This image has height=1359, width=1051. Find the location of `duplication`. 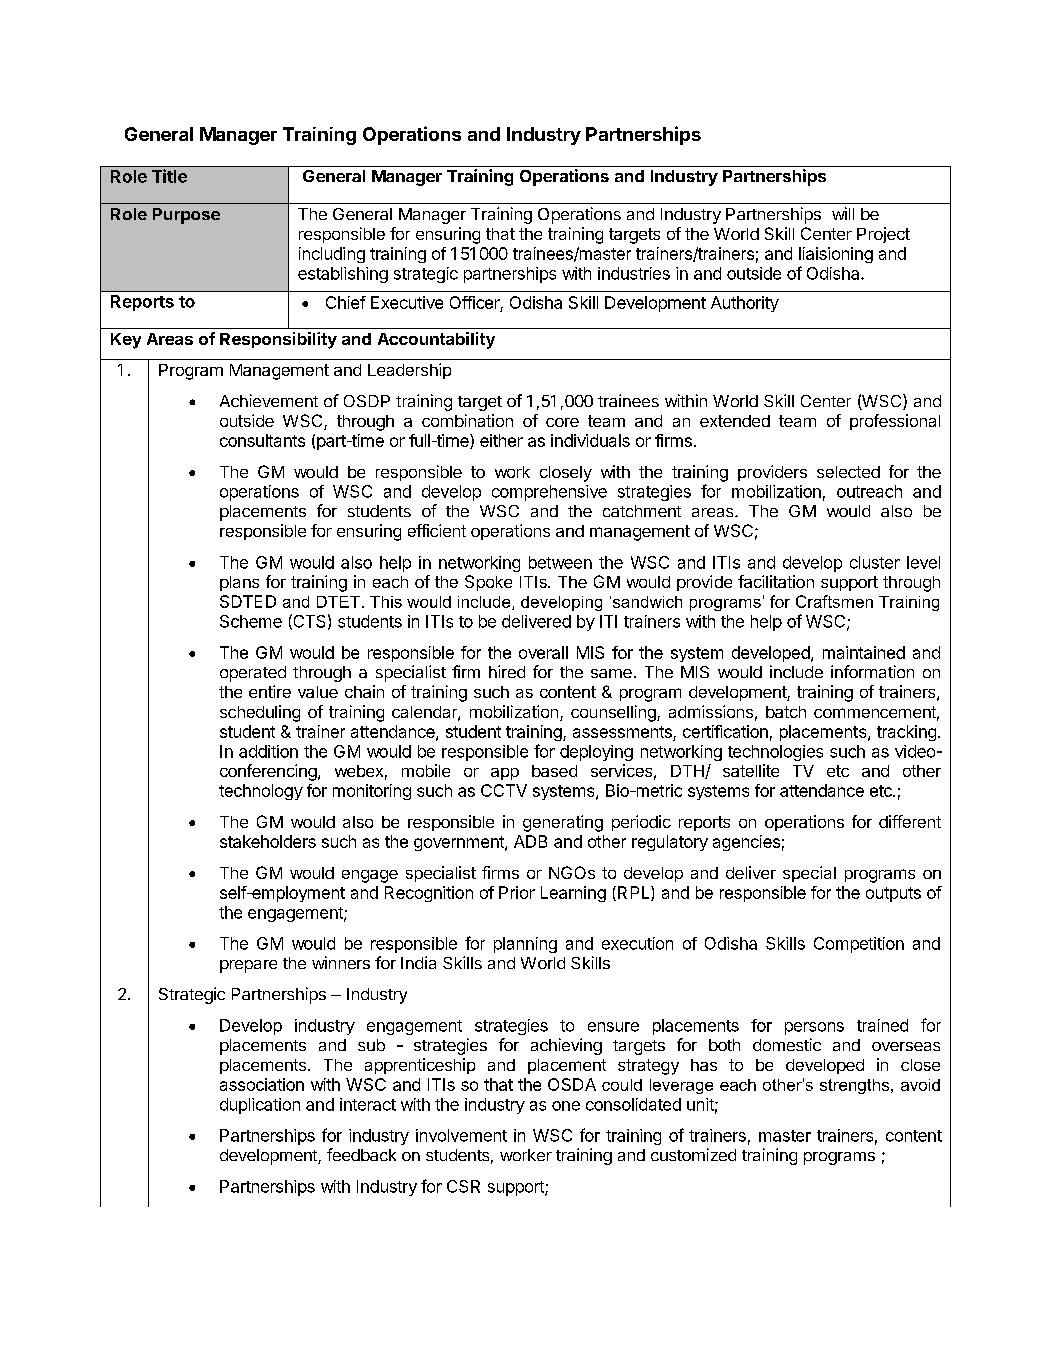

duplication is located at coordinates (260, 1106).
